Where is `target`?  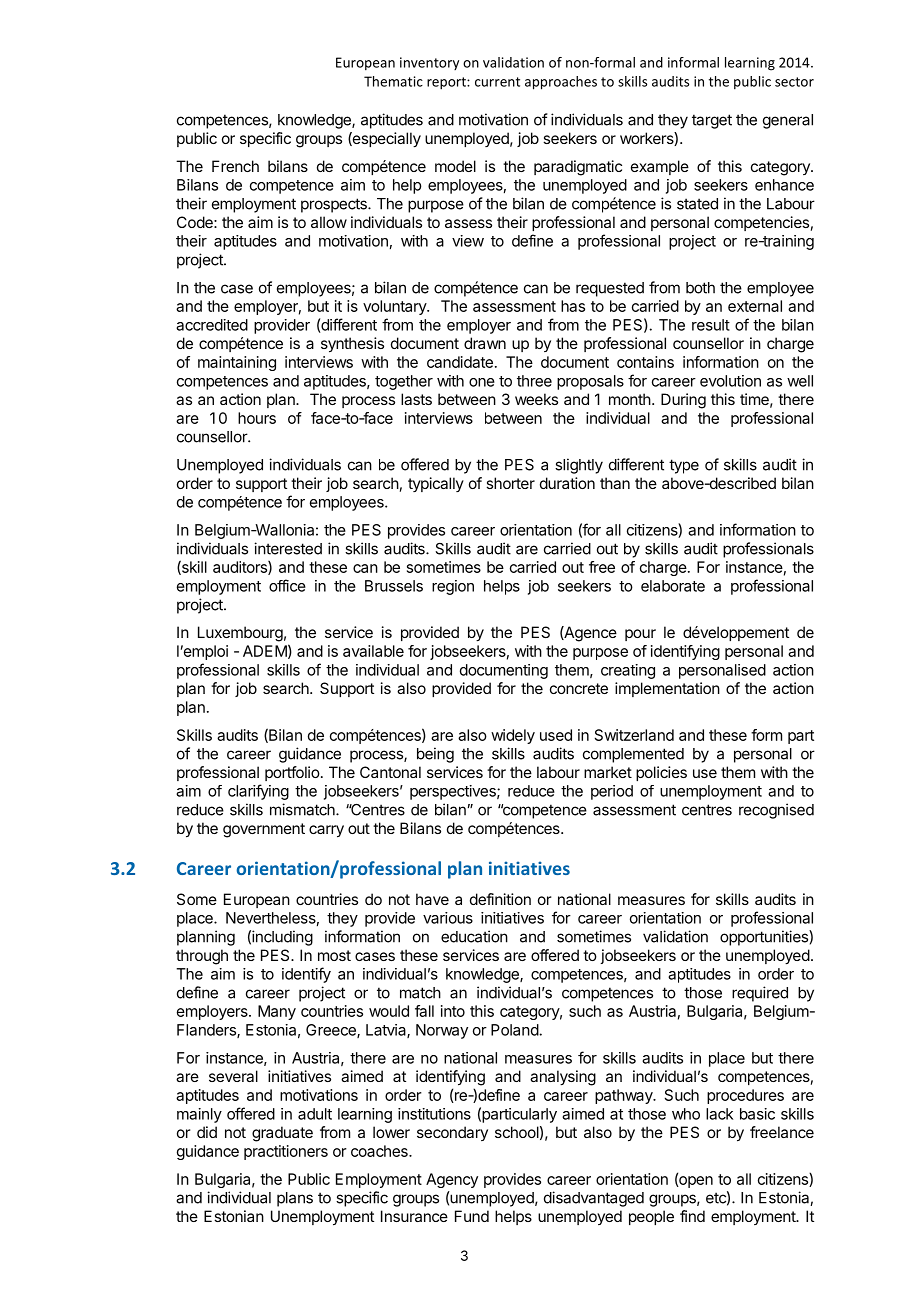
target is located at coordinates (712, 121).
